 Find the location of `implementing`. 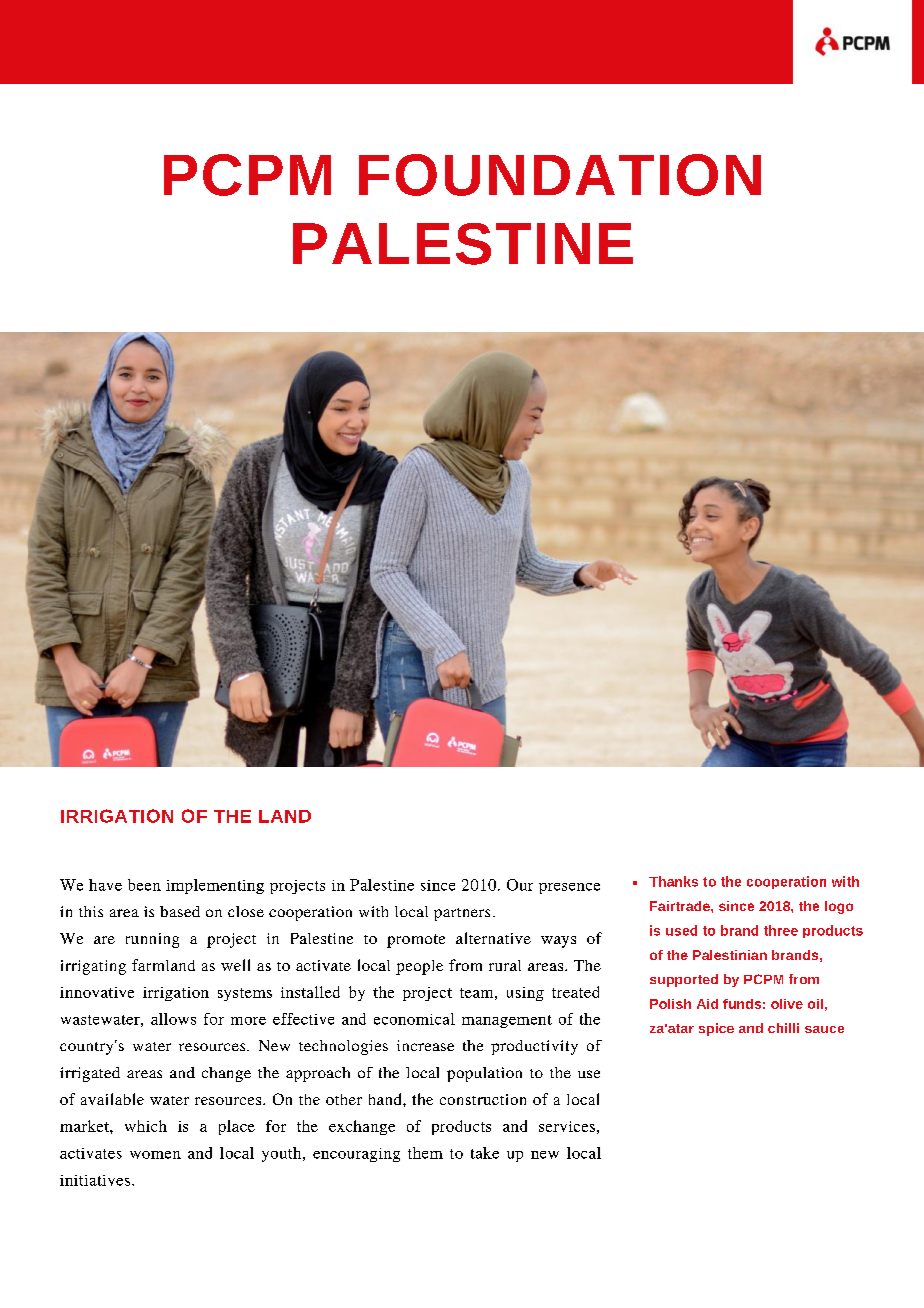

implementing is located at coordinates (215, 886).
